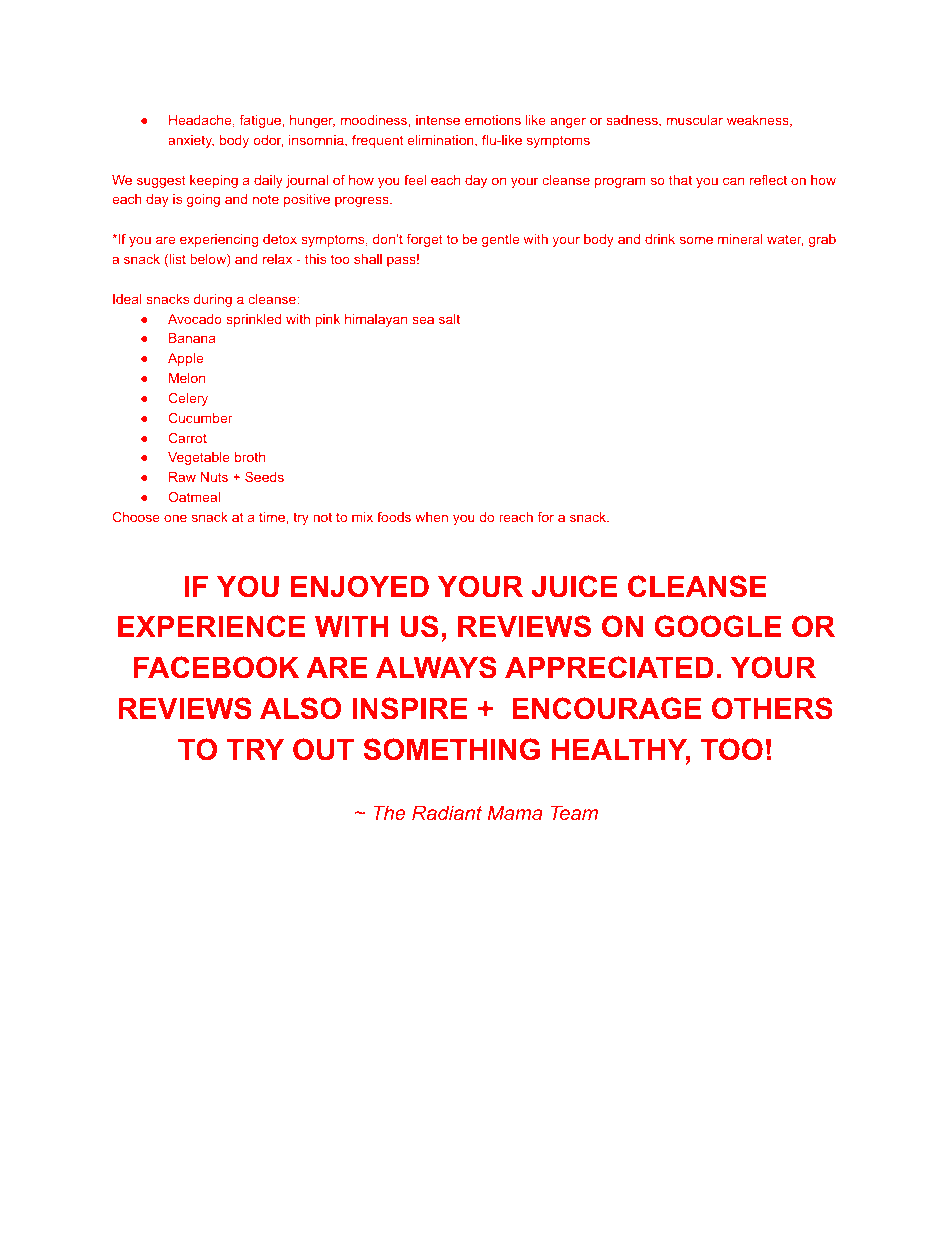 This document has width=952, height=1233. I want to click on Vegetable, so click(199, 458).
